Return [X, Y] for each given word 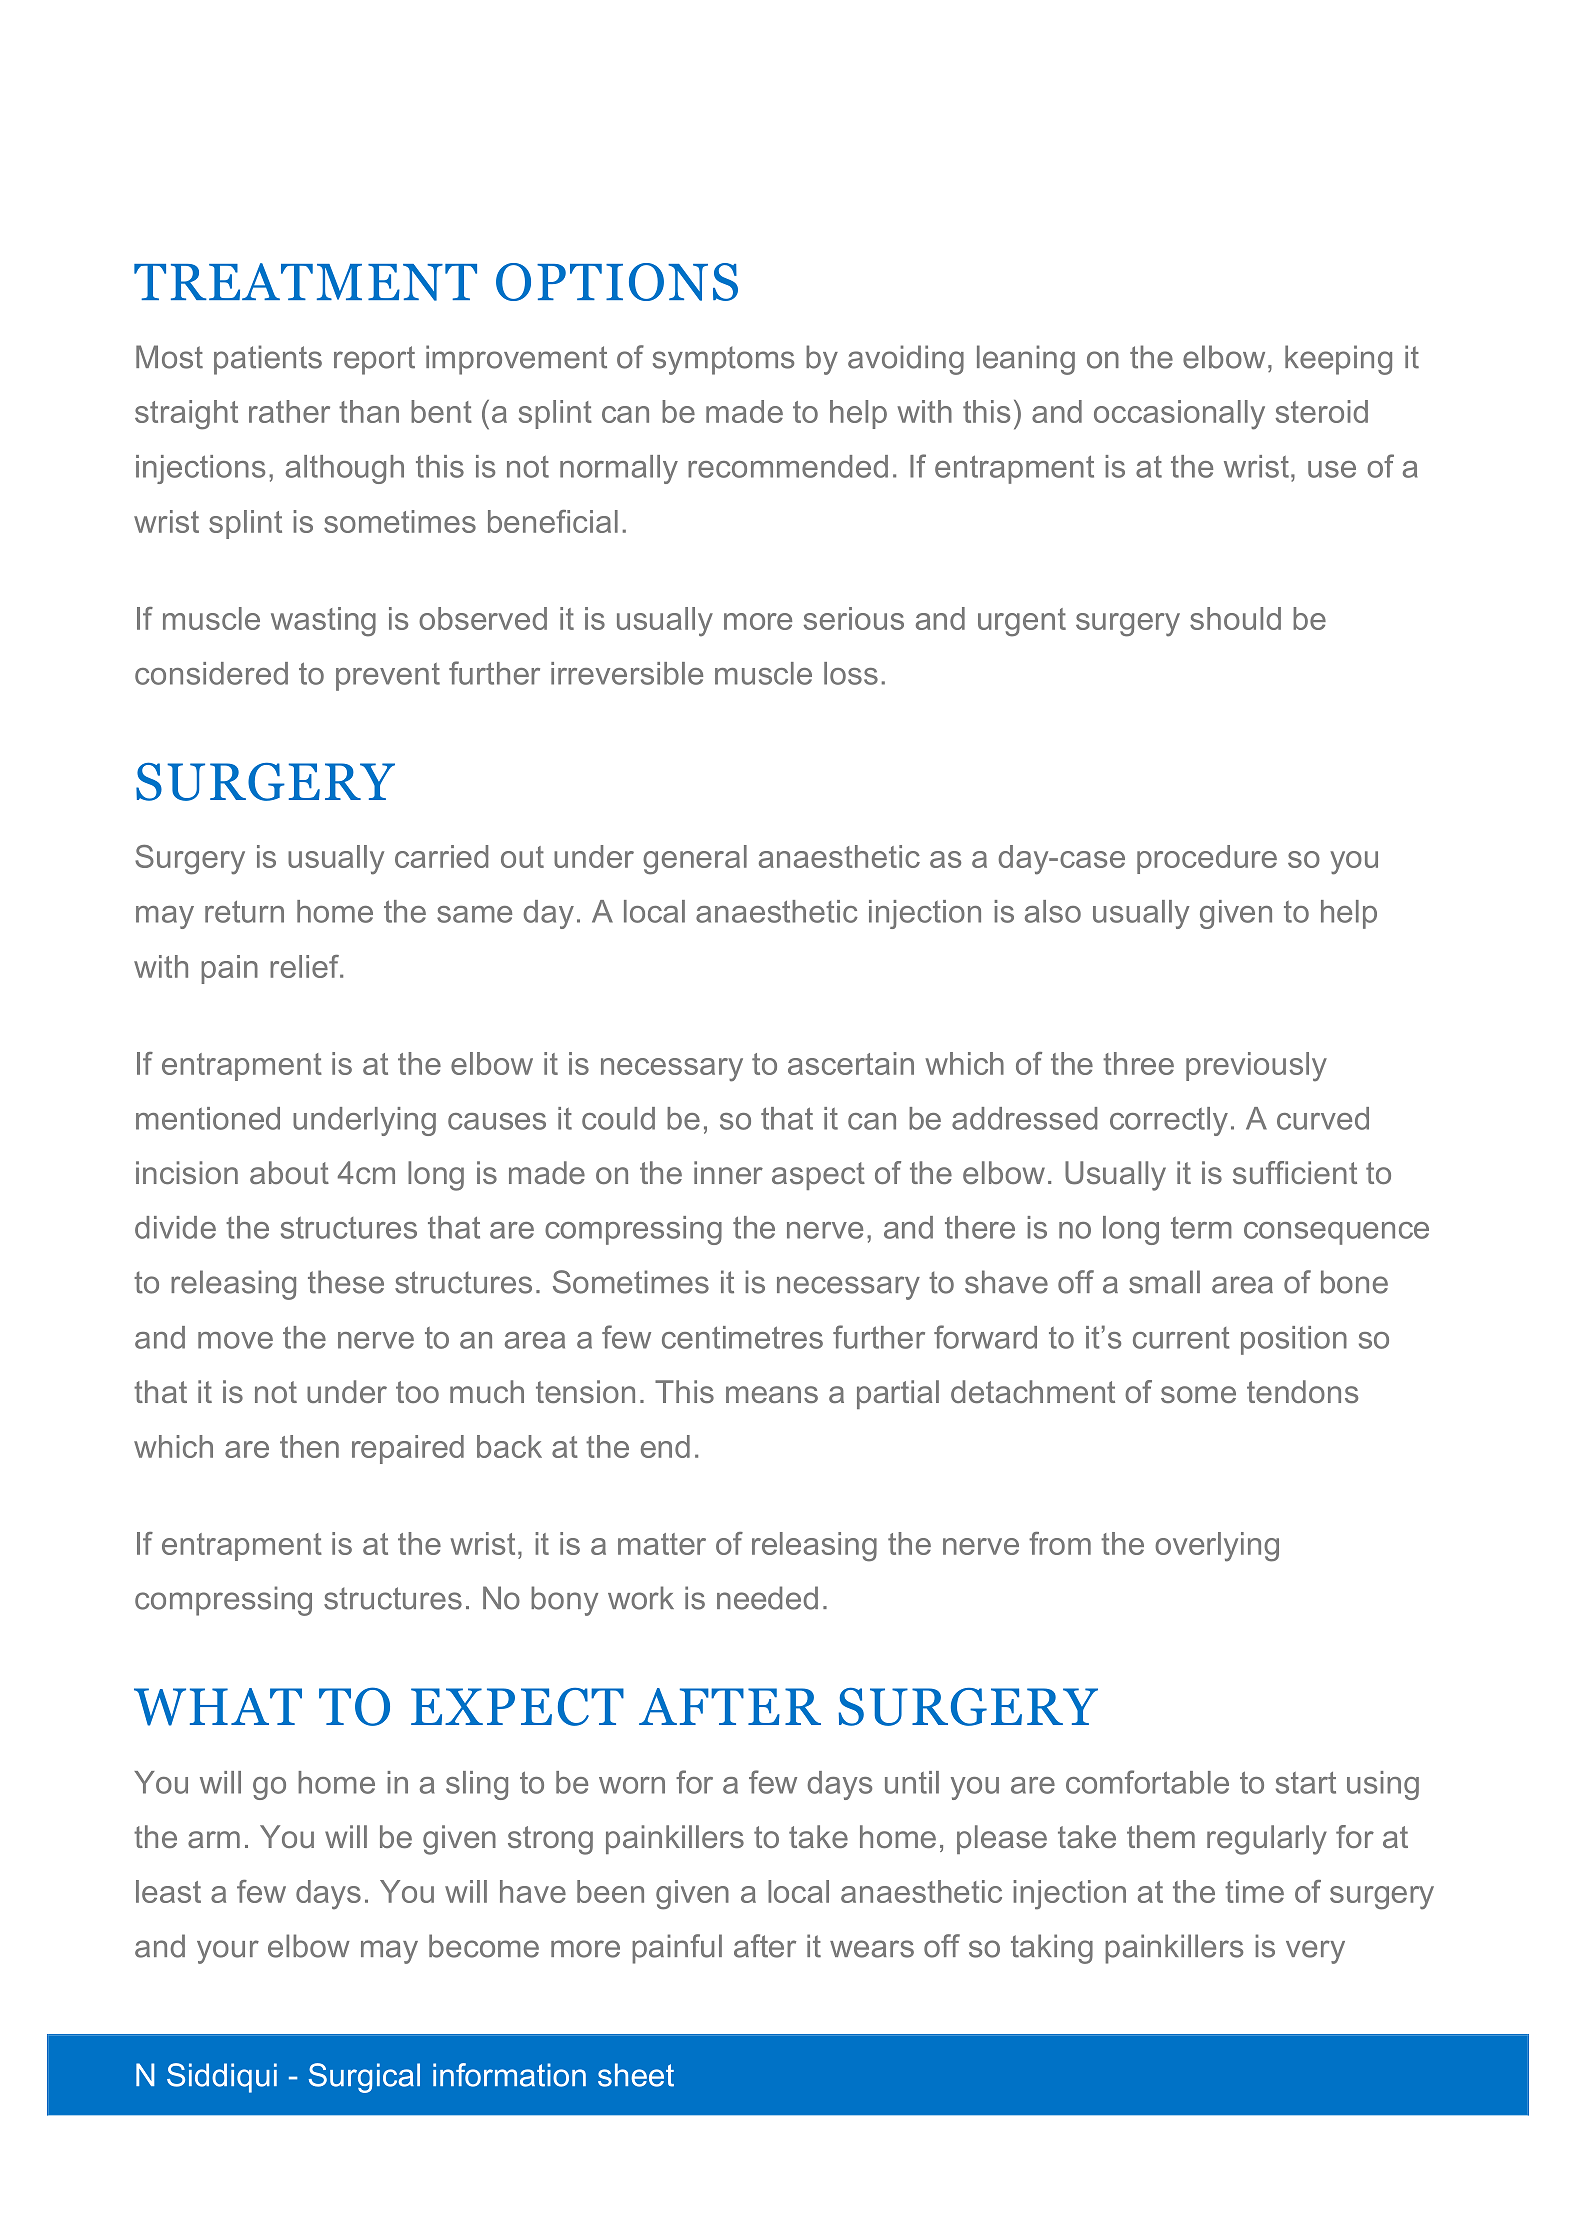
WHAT [218, 1707]
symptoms [723, 360]
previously [1256, 1067]
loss [851, 673]
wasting [323, 622]
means [772, 1394]
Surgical [364, 2078]
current [1181, 1338]
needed [767, 1598]
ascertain [851, 1063]
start [1306, 1783]
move [235, 1340]
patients [268, 360]
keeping [1338, 360]
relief [305, 966]
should [1235, 618]
